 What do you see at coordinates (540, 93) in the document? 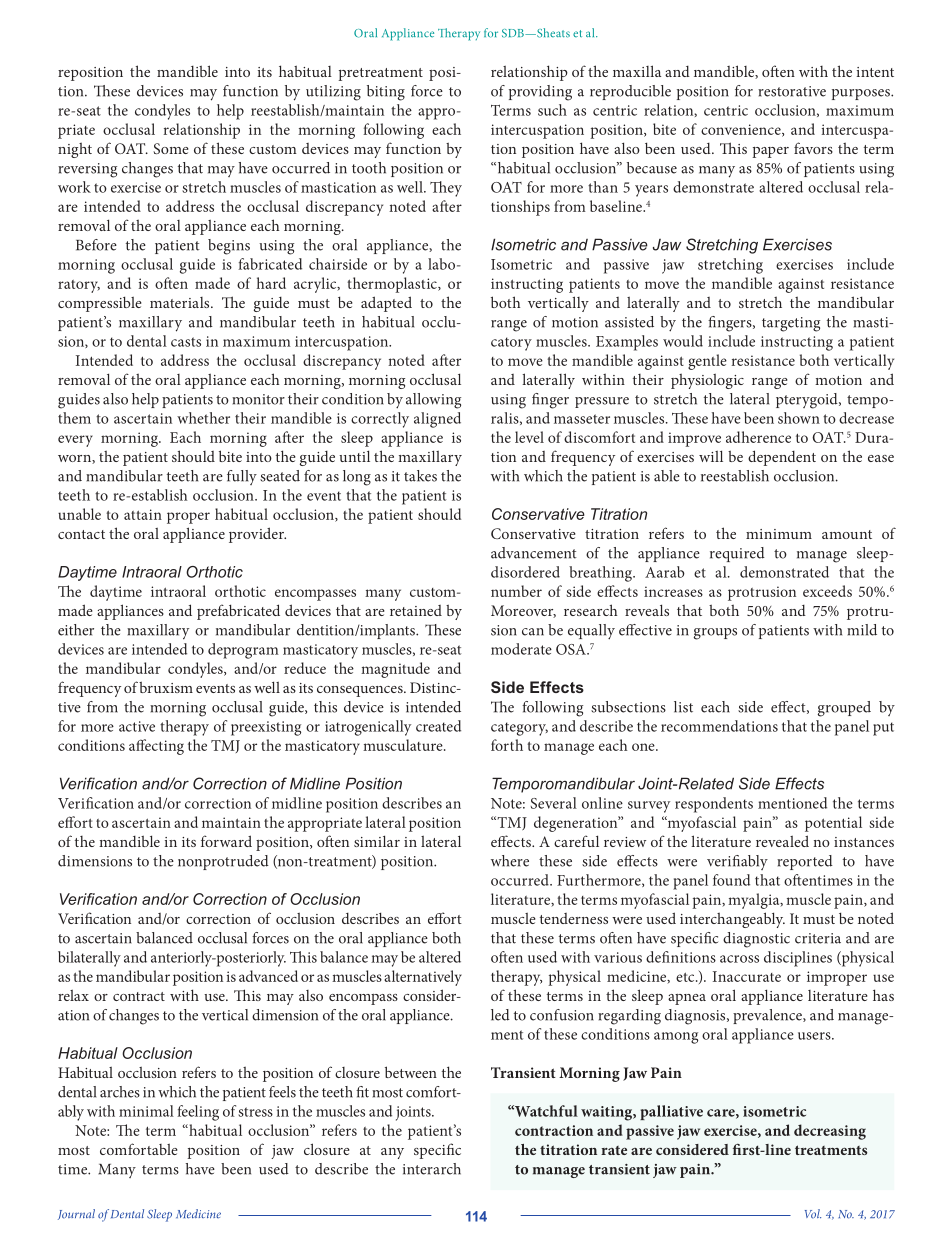
I see `providing` at bounding box center [540, 93].
